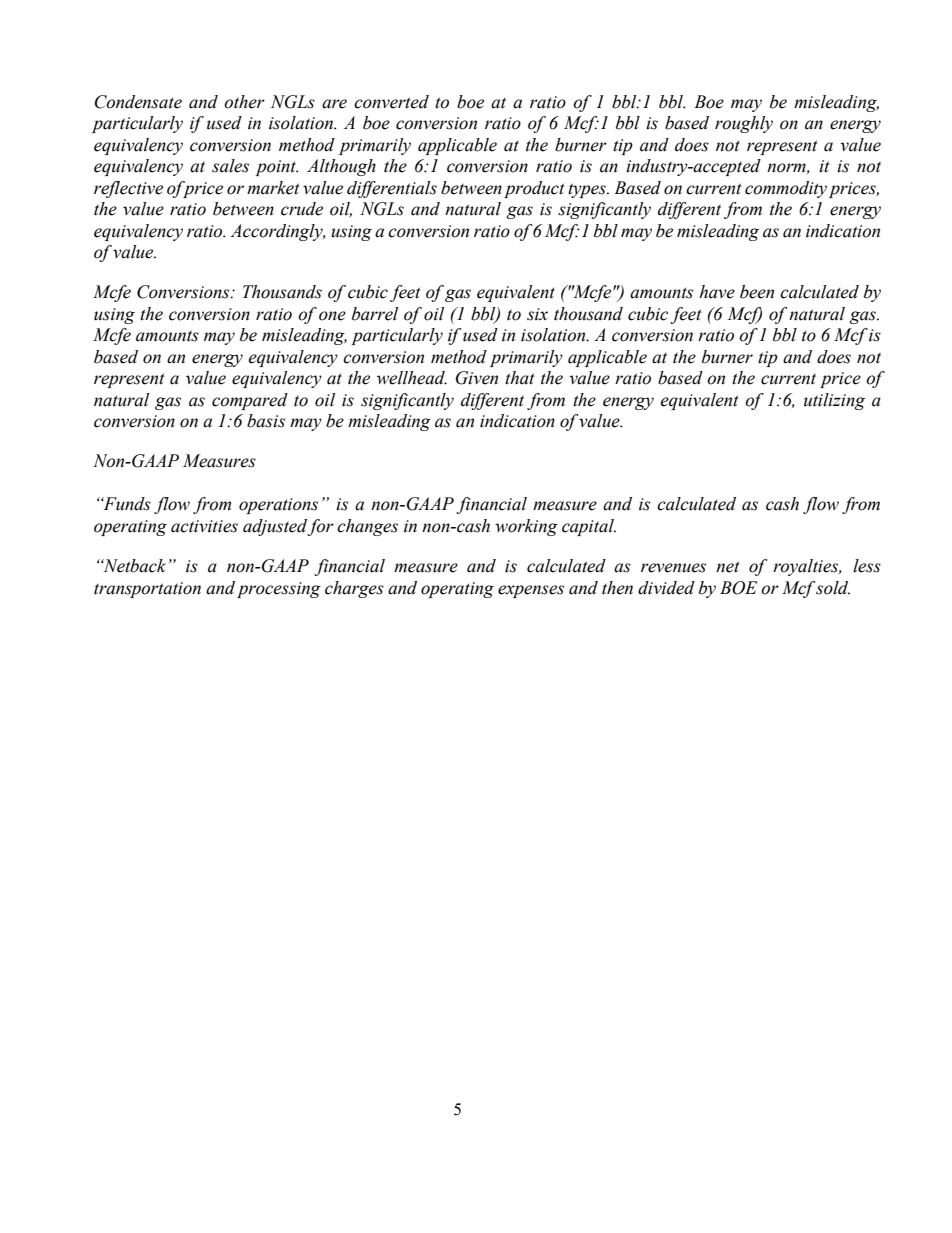 Image resolution: width=952 pixels, height=1233 pixels. I want to click on processing, so click(279, 590).
